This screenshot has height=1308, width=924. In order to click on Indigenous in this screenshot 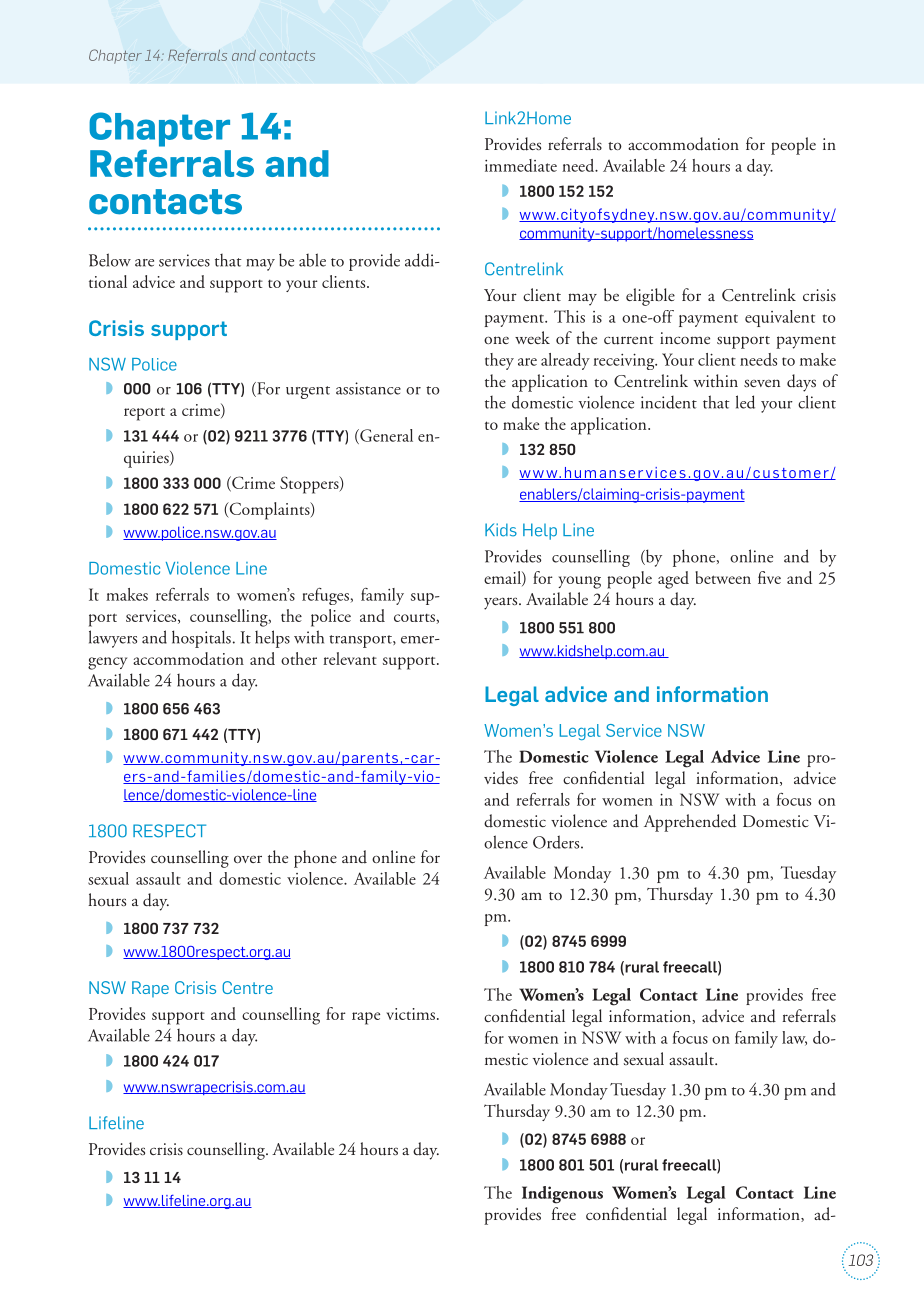, I will do `click(562, 1195)`.
